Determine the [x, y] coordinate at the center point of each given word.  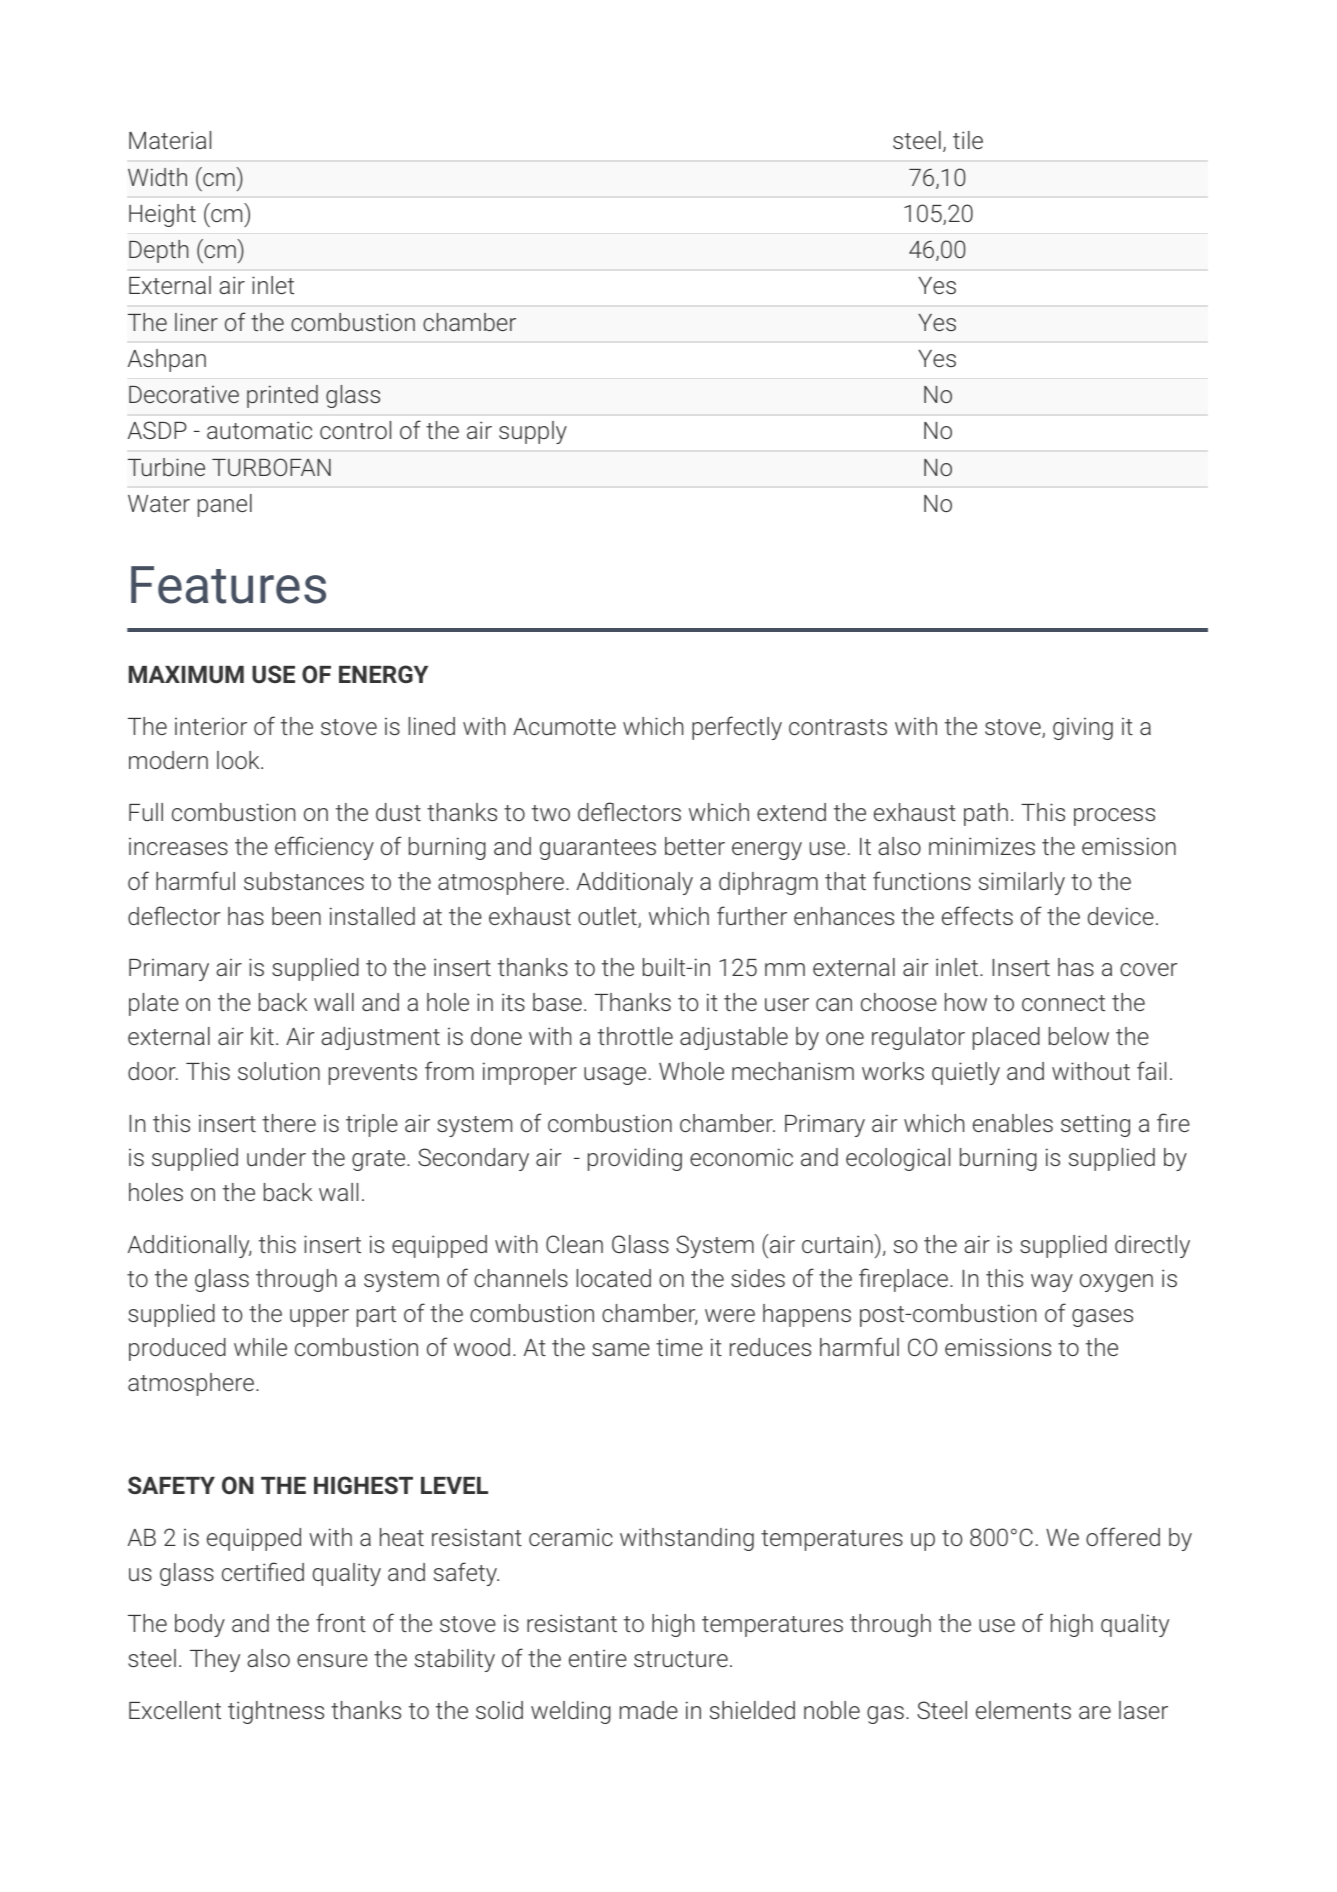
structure [681, 1659]
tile [968, 140]
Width [157, 177]
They [215, 1660]
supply [533, 432]
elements [1023, 1710]
